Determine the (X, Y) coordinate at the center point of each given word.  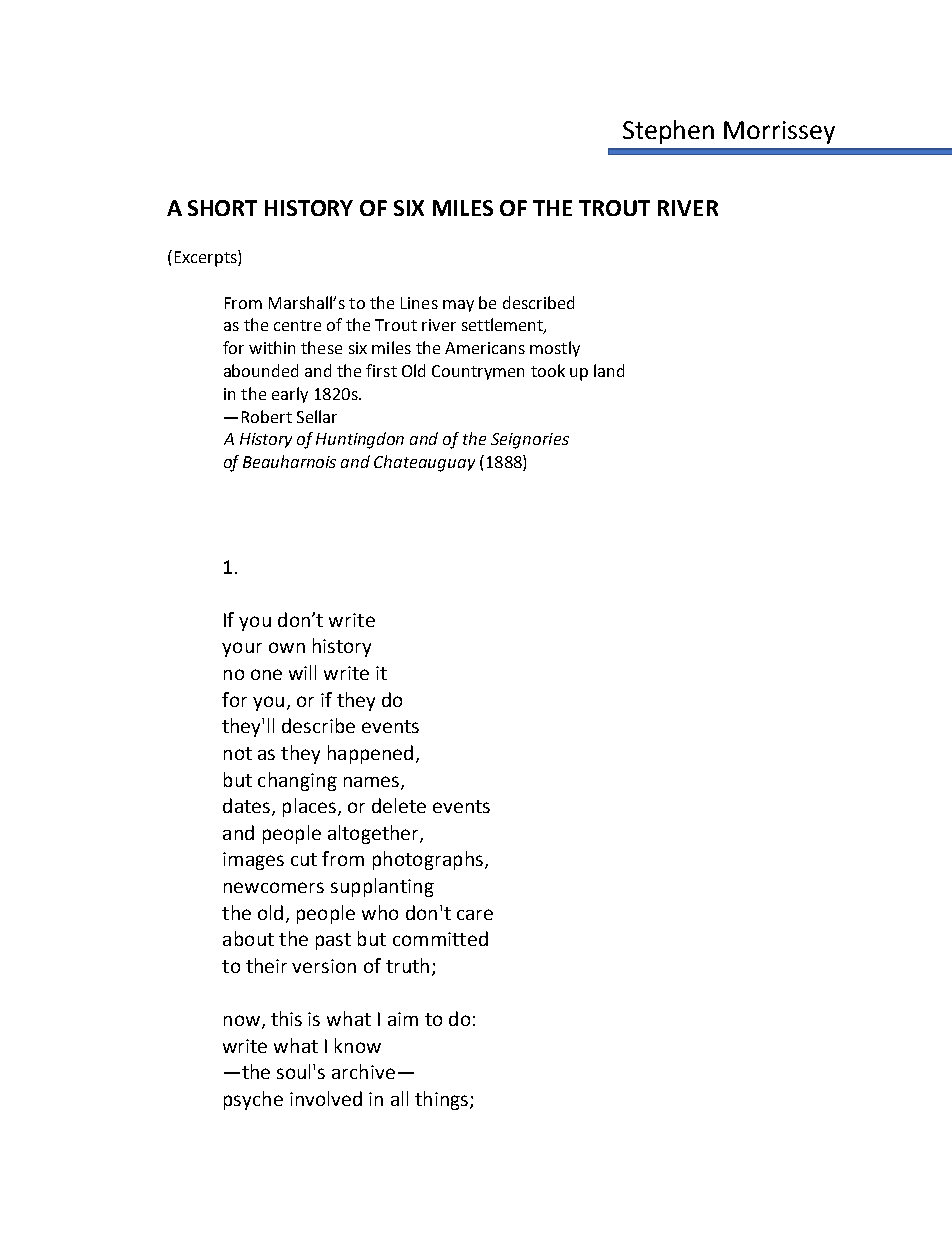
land (609, 370)
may (458, 306)
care (475, 914)
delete (399, 805)
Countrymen (478, 372)
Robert (267, 416)
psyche (253, 1100)
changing (297, 781)
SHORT (222, 208)
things (441, 1100)
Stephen (668, 132)
